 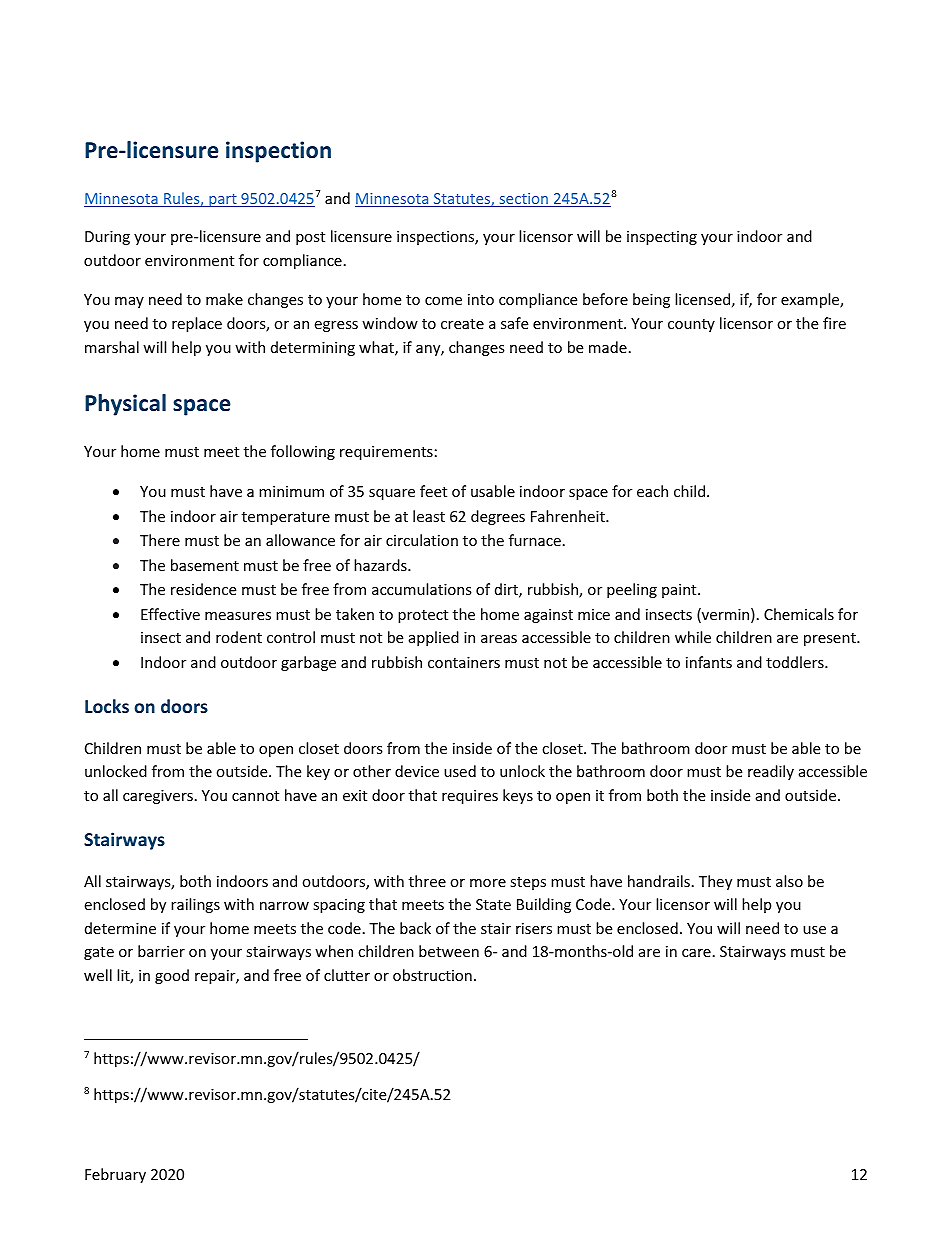 I want to click on section, so click(x=523, y=200).
